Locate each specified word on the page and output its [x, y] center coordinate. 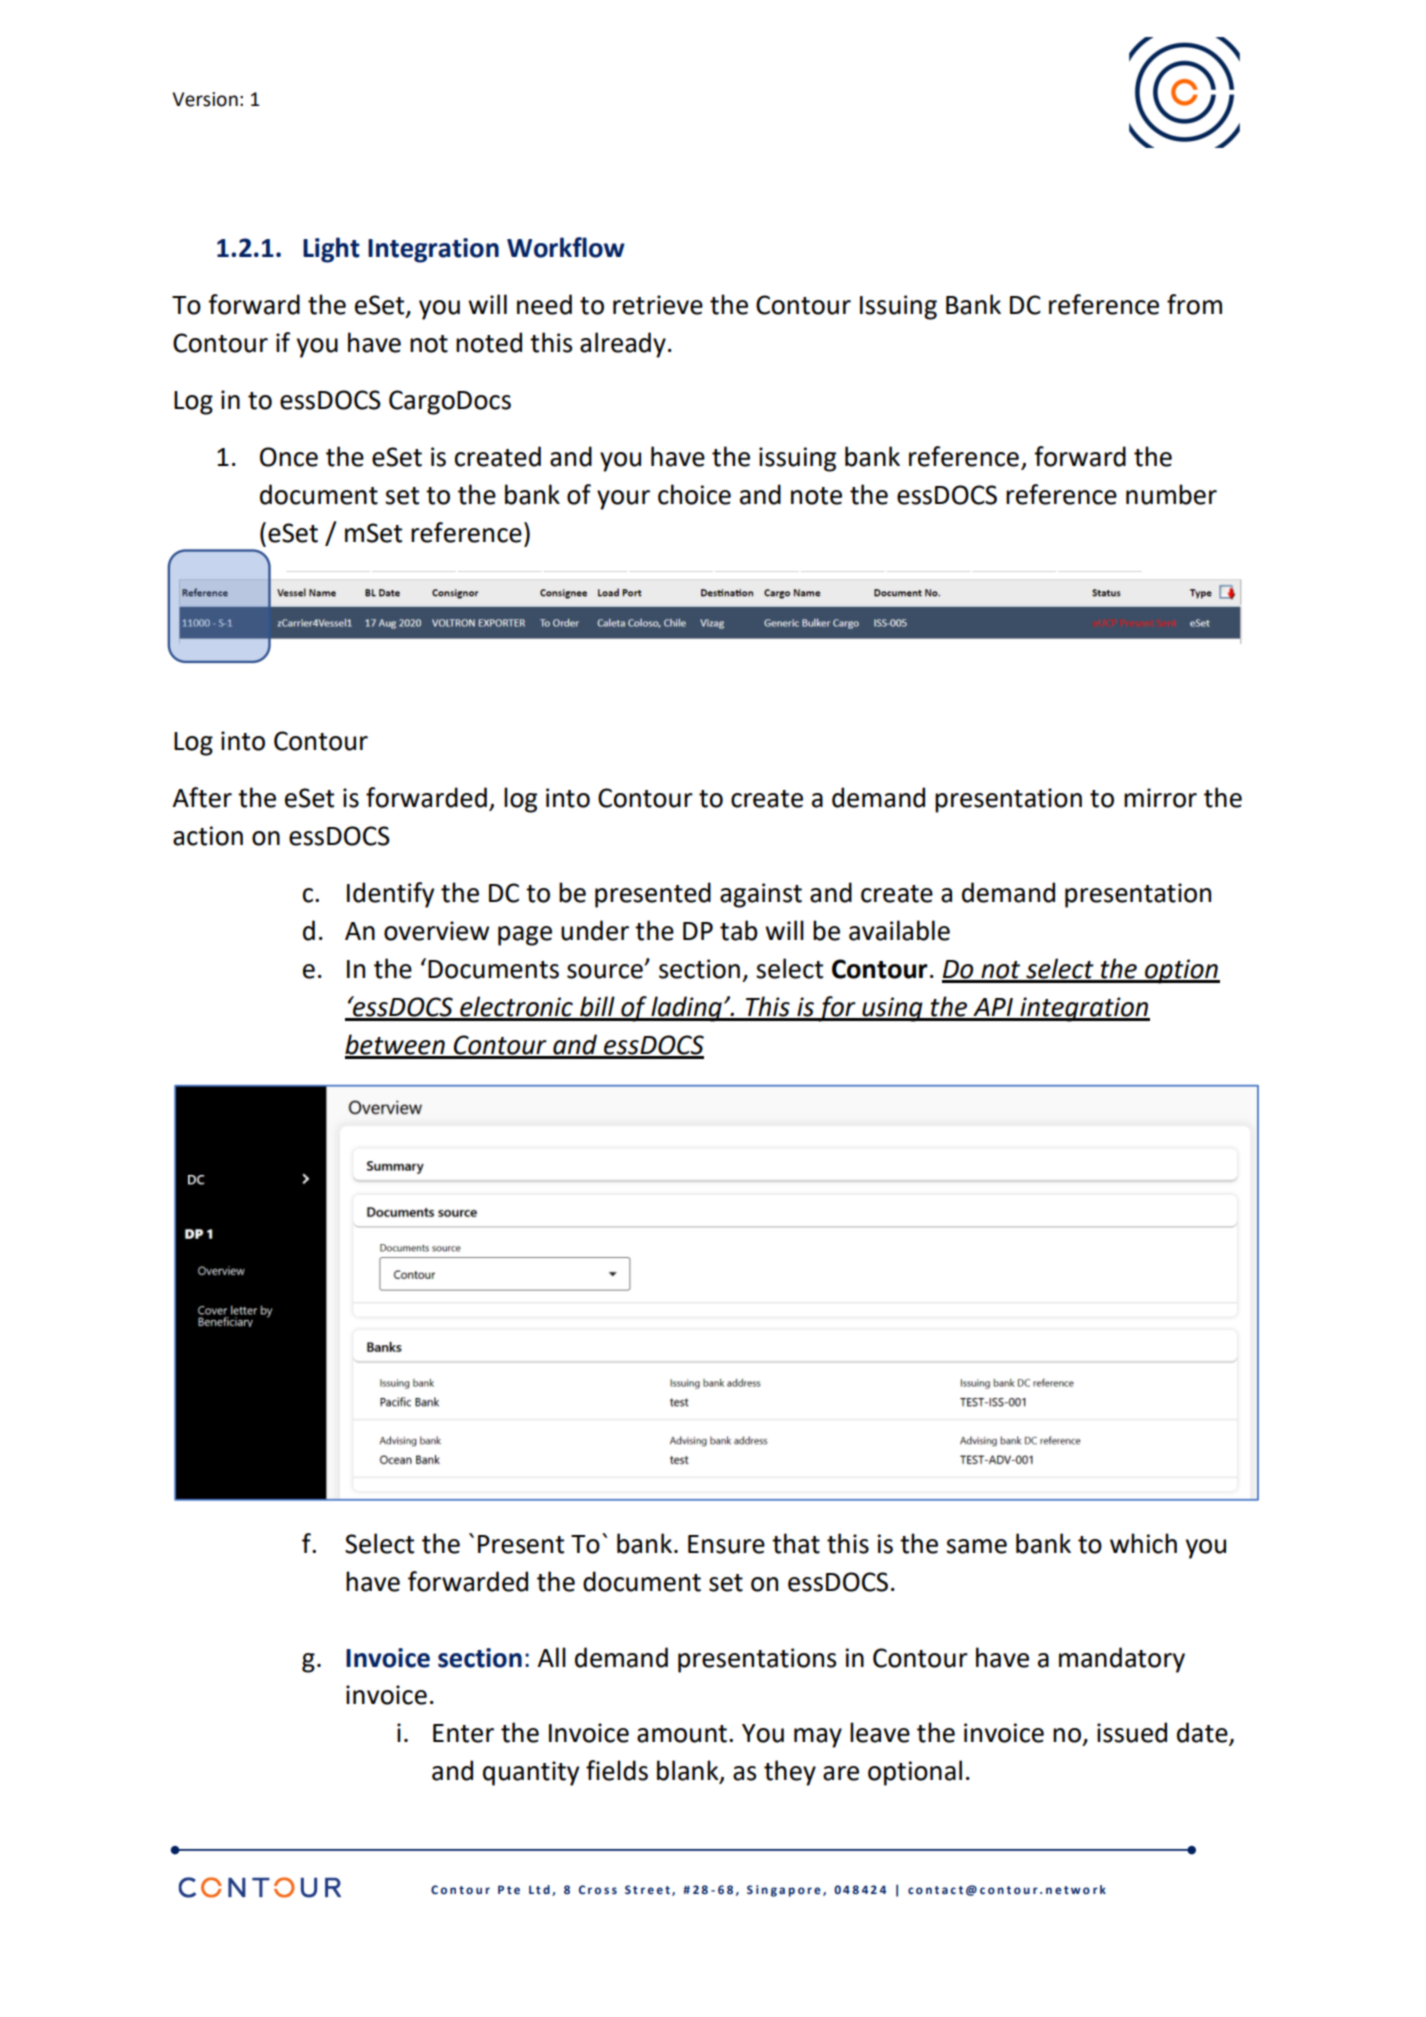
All [551, 1657]
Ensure [726, 1544]
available [899, 930]
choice [694, 494]
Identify [390, 895]
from [1194, 304]
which [1143, 1543]
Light [331, 250]
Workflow [566, 247]
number [1171, 494]
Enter [463, 1733]
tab [739, 930]
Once [289, 457]
